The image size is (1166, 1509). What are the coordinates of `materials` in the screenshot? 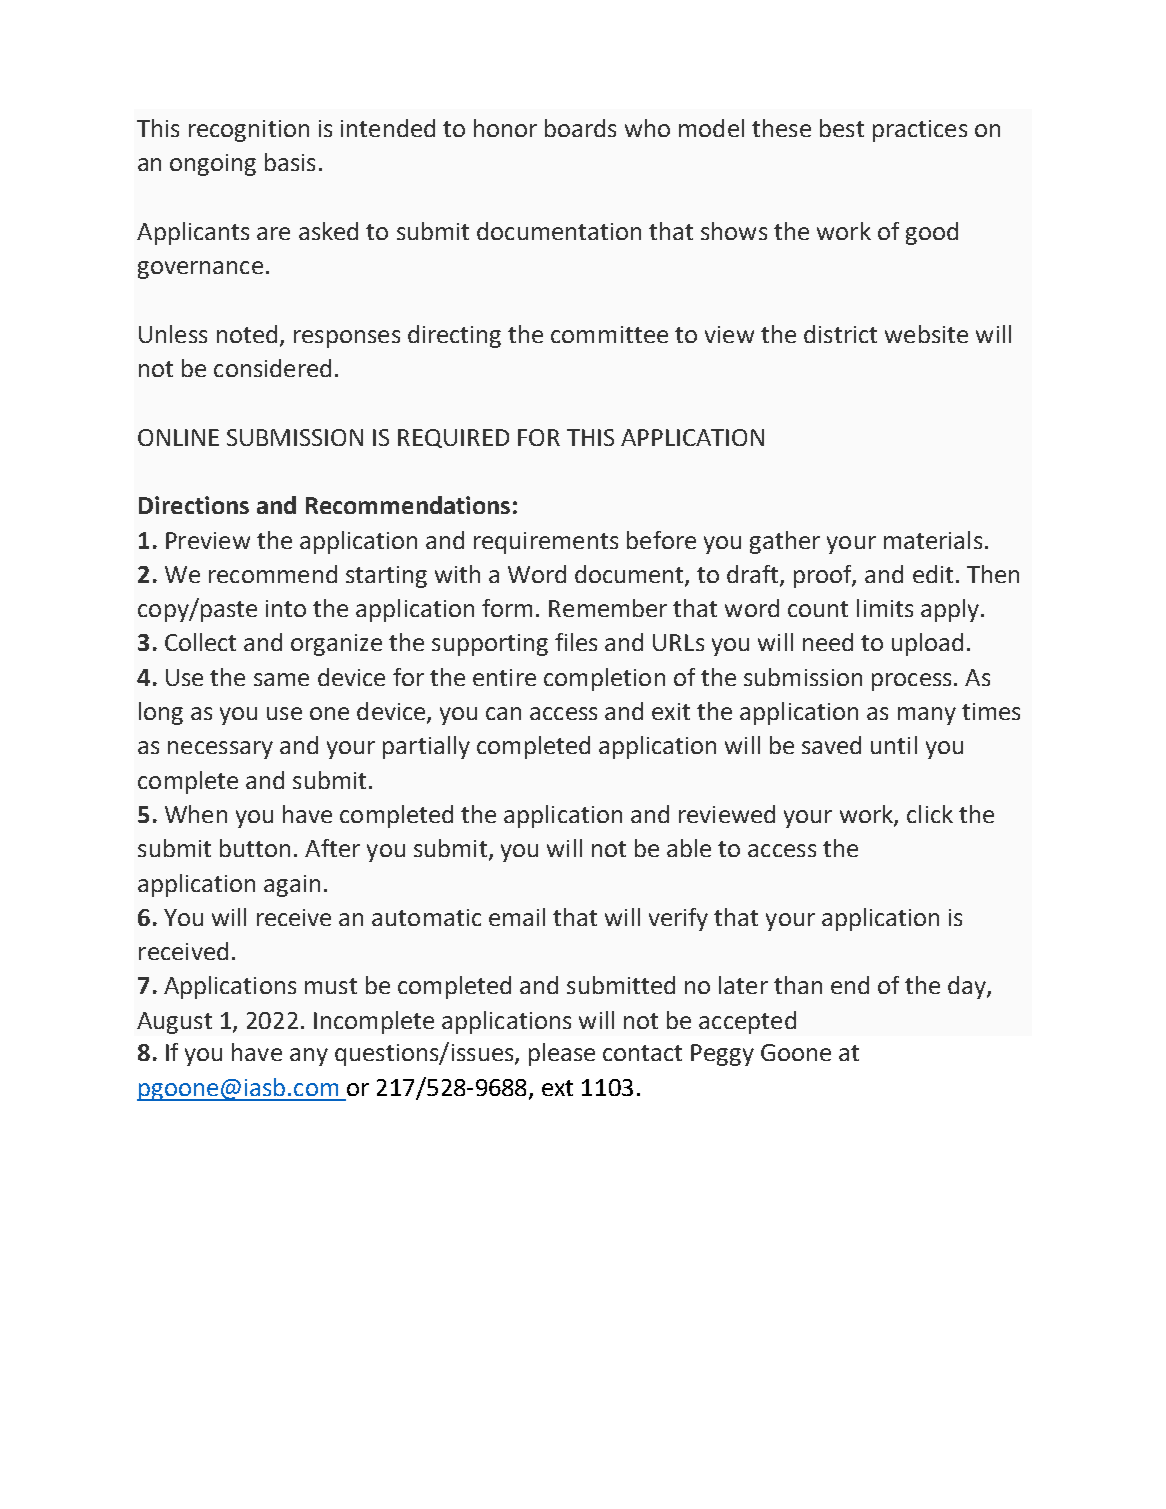 It's located at (933, 540).
